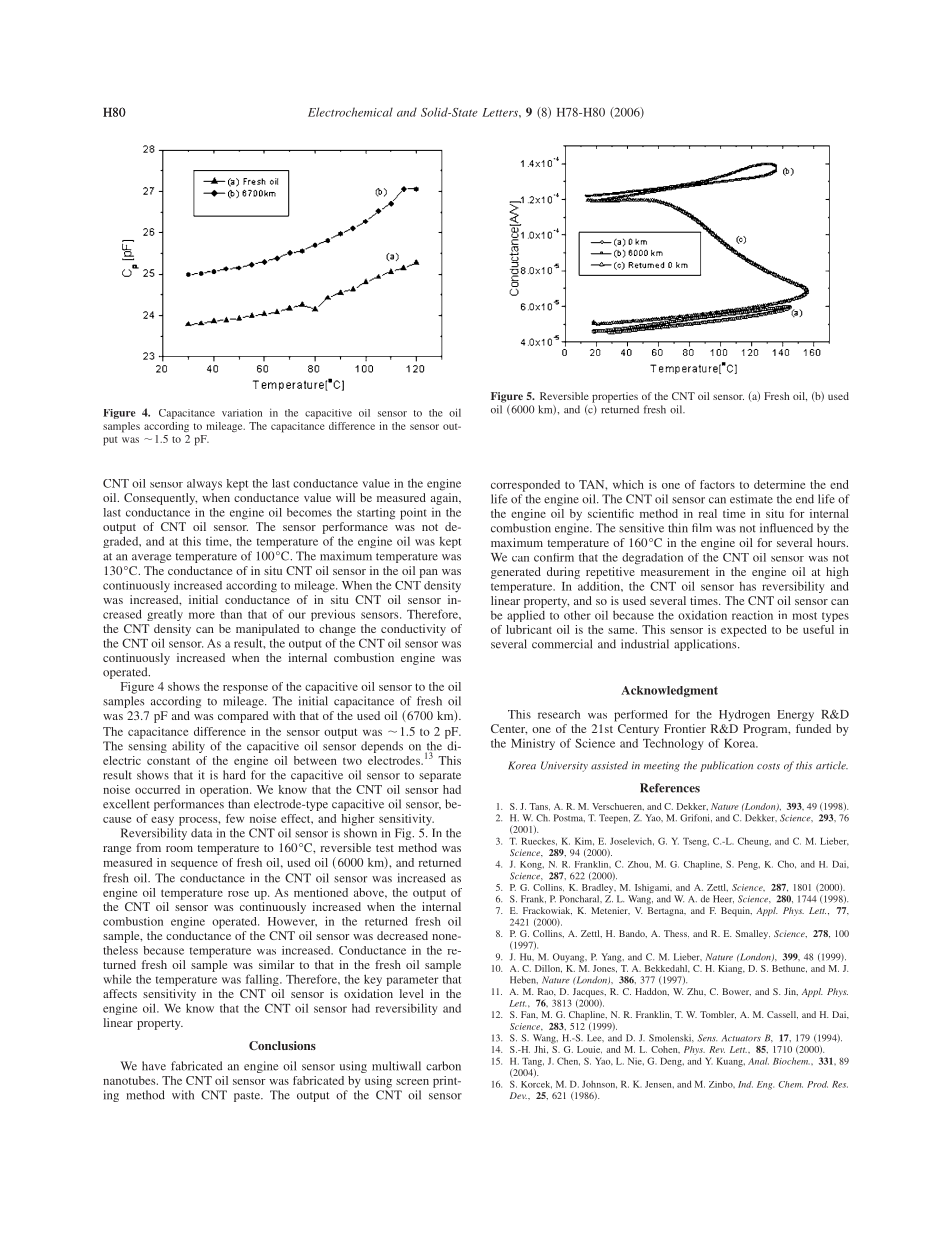 Image resolution: width=952 pixels, height=1240 pixels. I want to click on publication, so click(726, 766).
